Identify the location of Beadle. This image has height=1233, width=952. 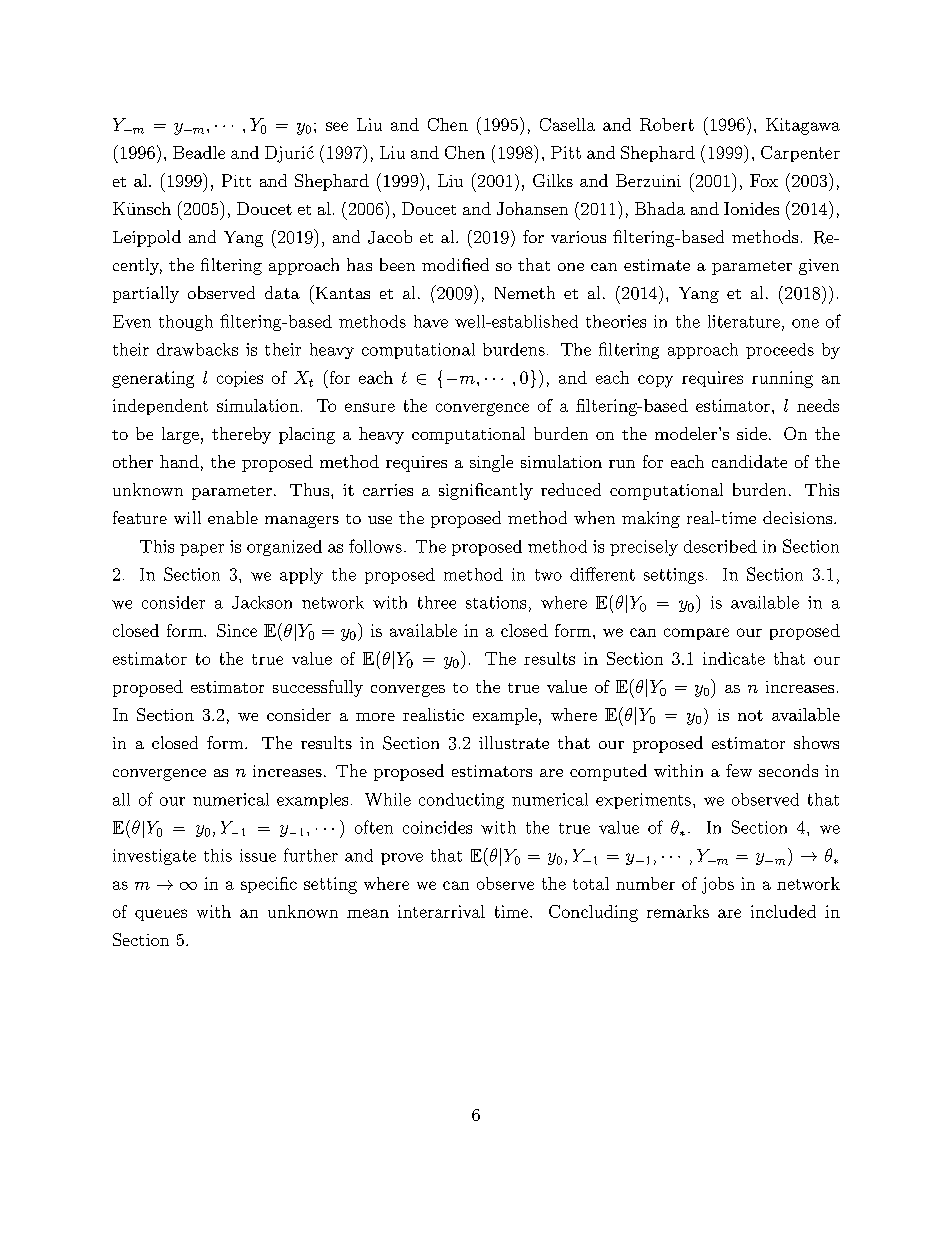
(199, 152).
